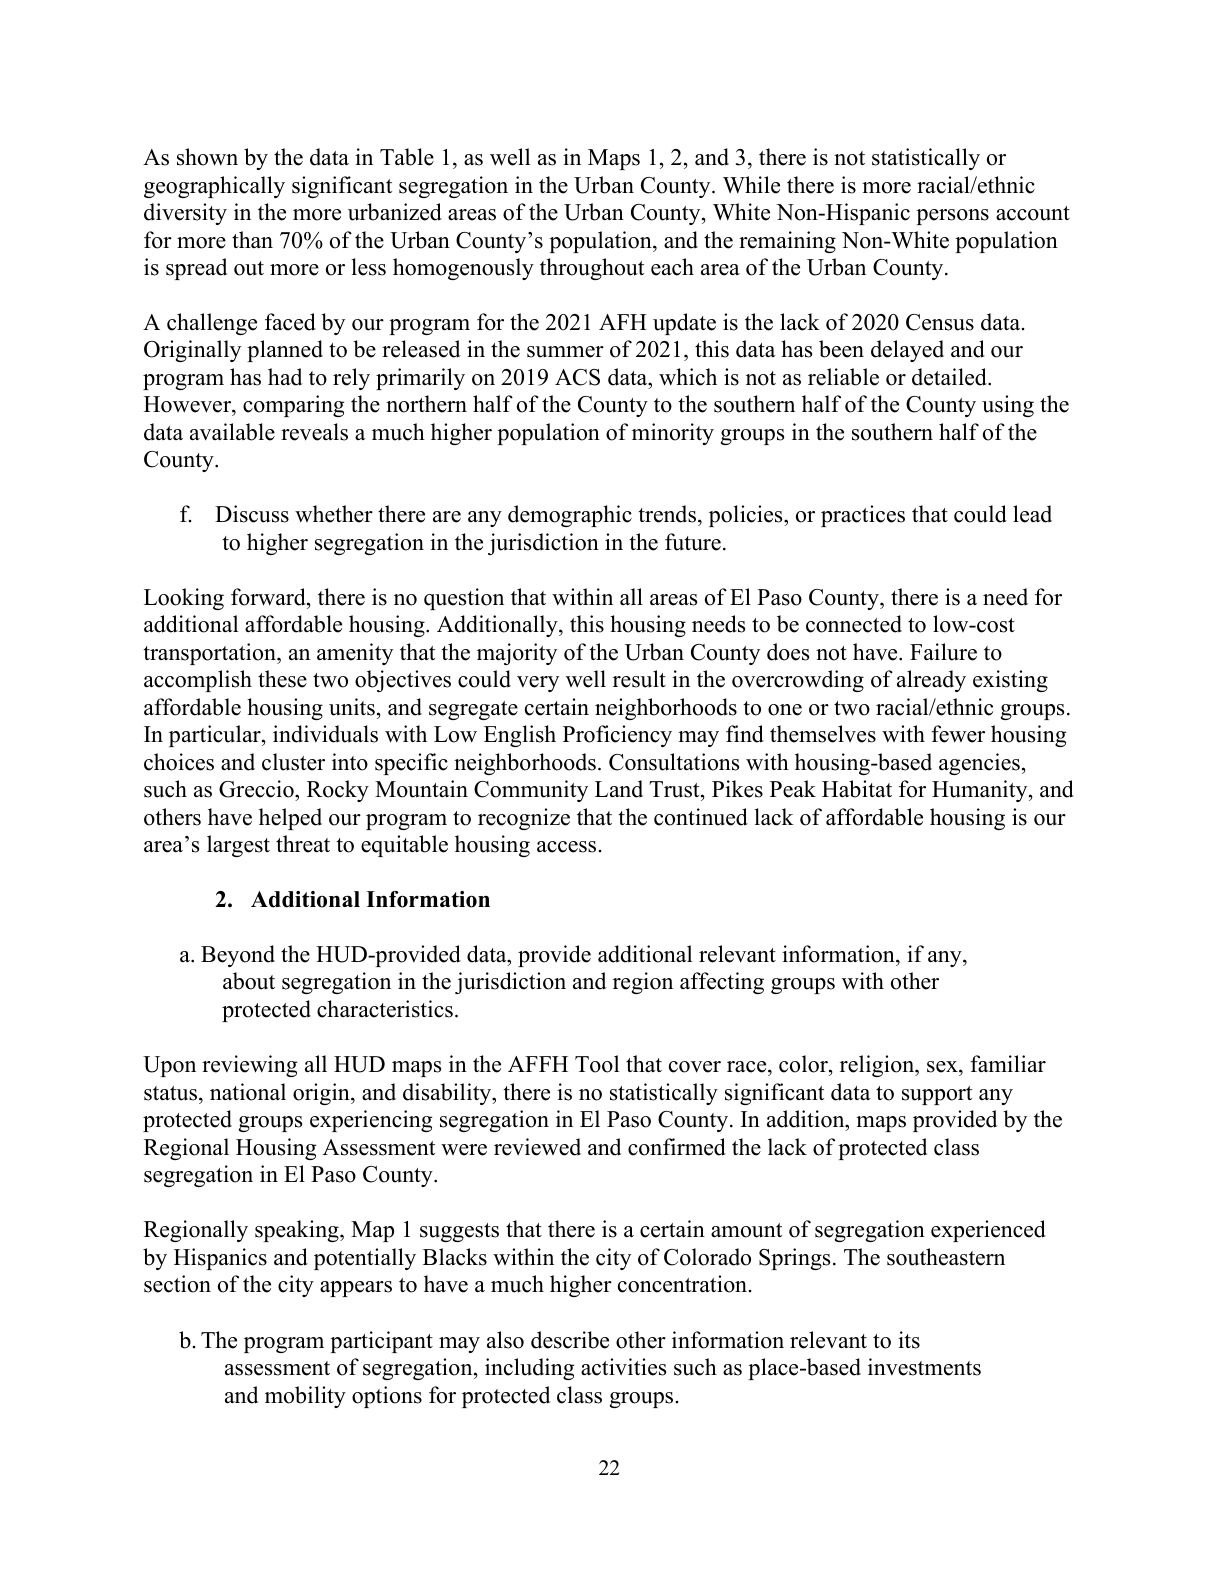 The height and width of the screenshot is (1577, 1219). I want to click on forward, so click(269, 597).
